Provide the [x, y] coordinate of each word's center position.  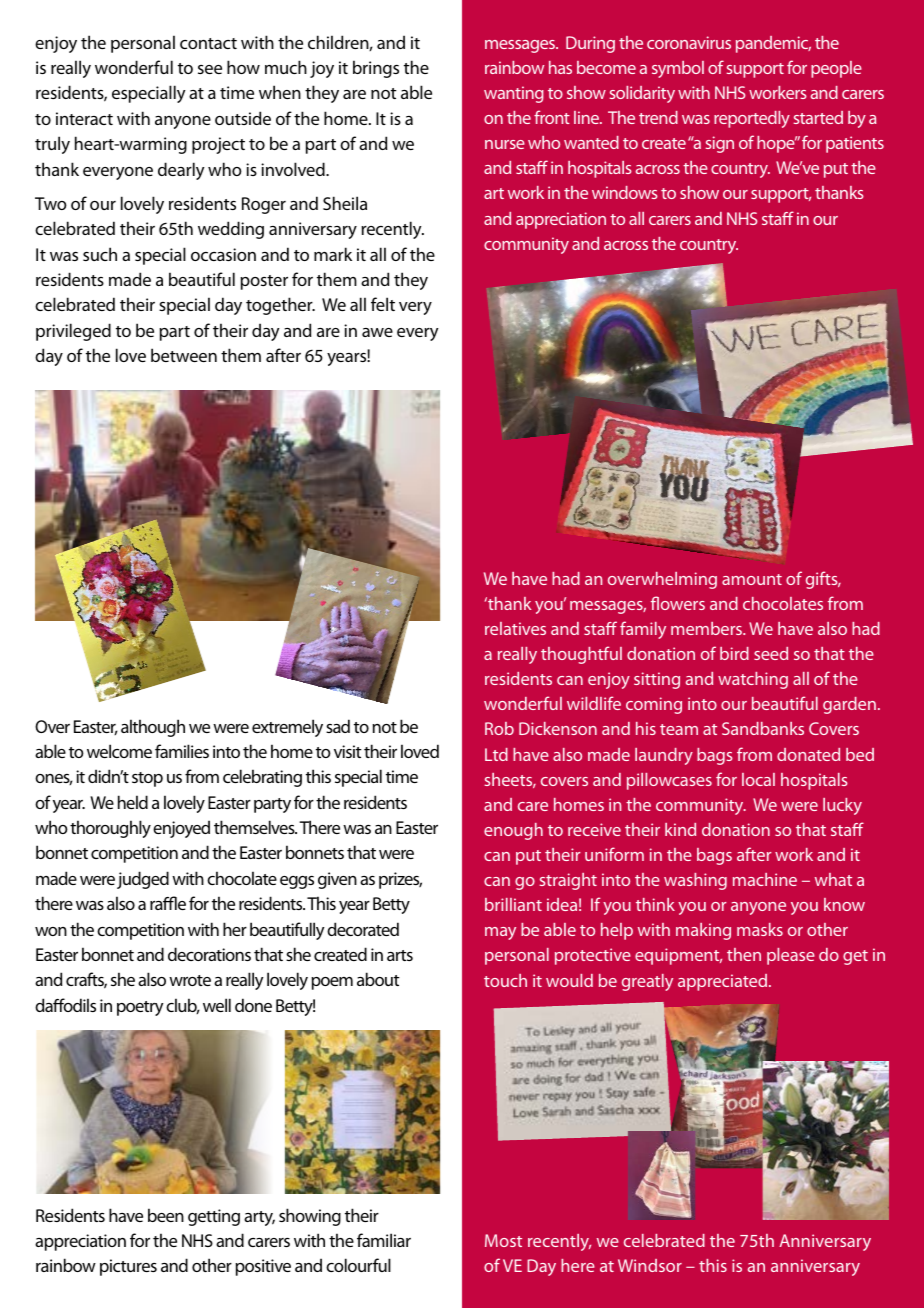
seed [771, 653]
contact [208, 43]
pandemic [773, 44]
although [153, 728]
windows [625, 192]
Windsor [650, 1265]
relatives [515, 628]
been [166, 1215]
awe [377, 332]
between [184, 355]
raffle [168, 903]
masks [760, 929]
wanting [514, 94]
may [500, 933]
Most [503, 1240]
